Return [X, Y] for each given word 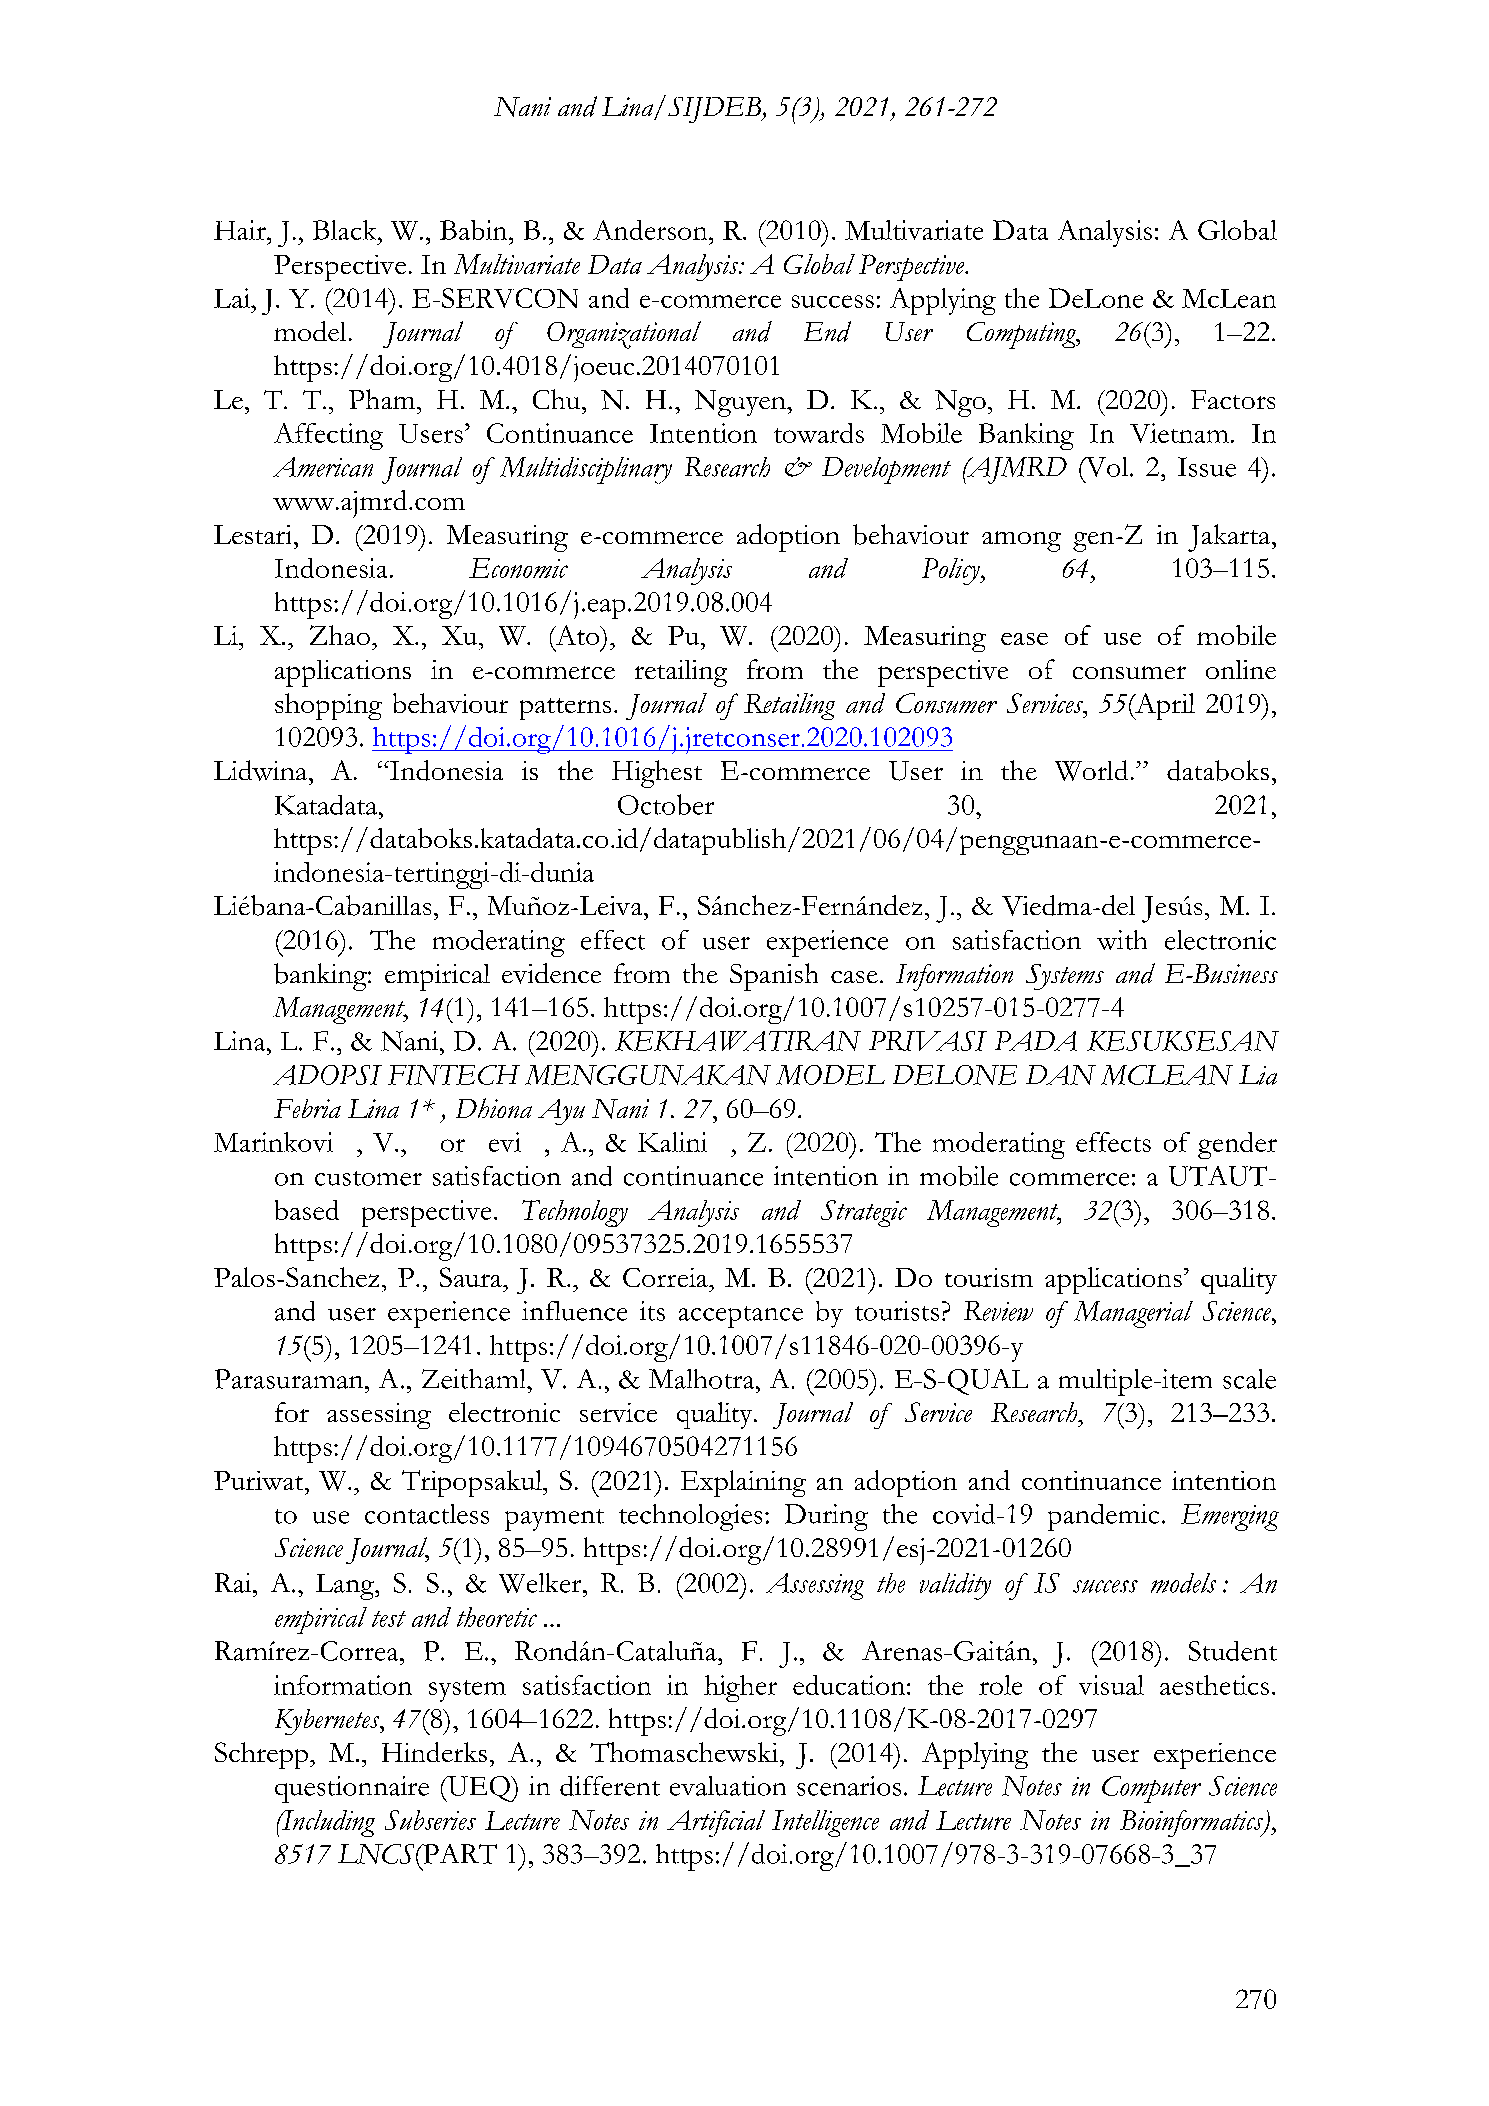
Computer [1151, 1789]
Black [346, 230]
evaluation [728, 1786]
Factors [1233, 399]
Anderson [651, 230]
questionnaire [352, 1789]
